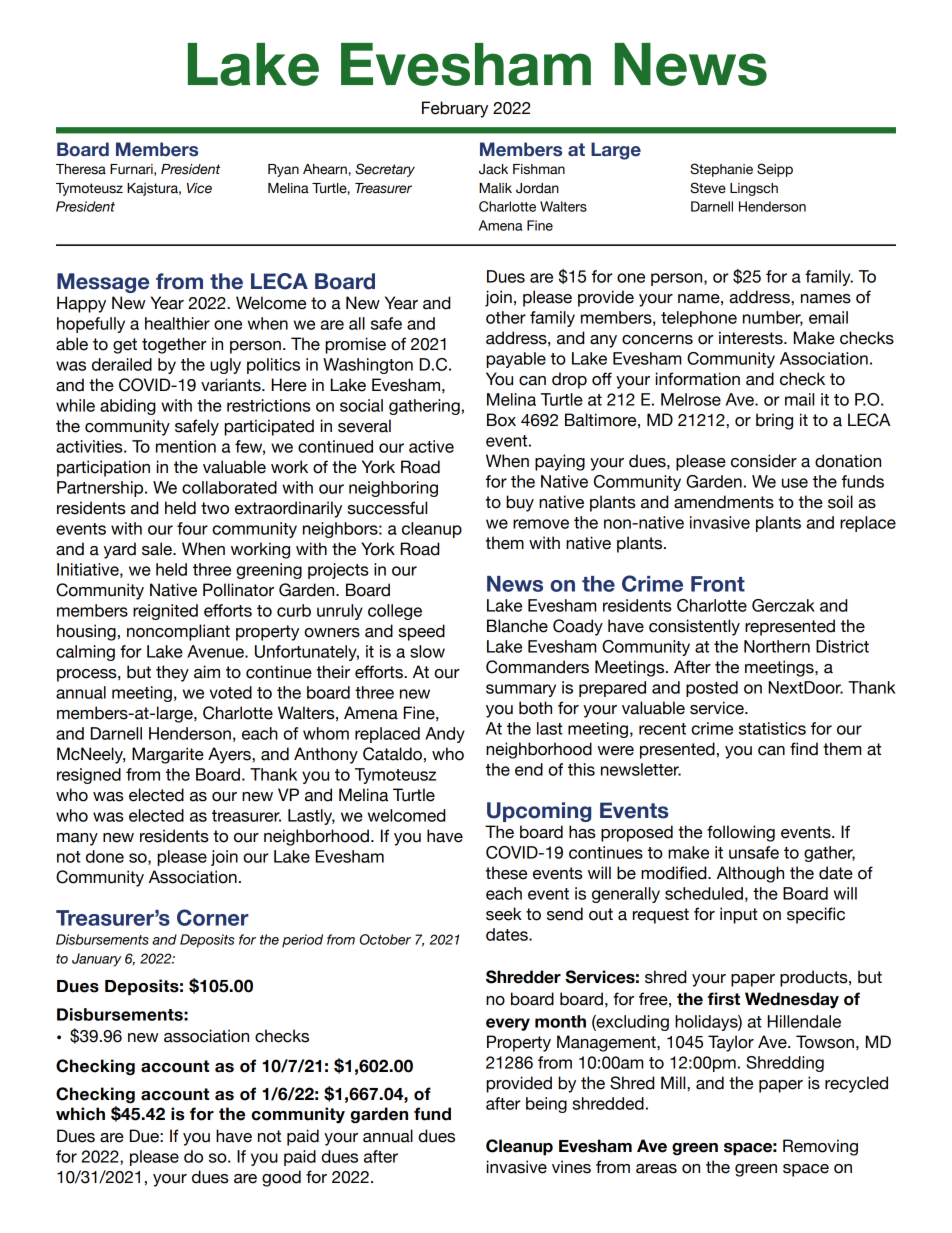 The image size is (952, 1233). Describe the element at coordinates (283, 170) in the image. I see `Ryan` at that location.
